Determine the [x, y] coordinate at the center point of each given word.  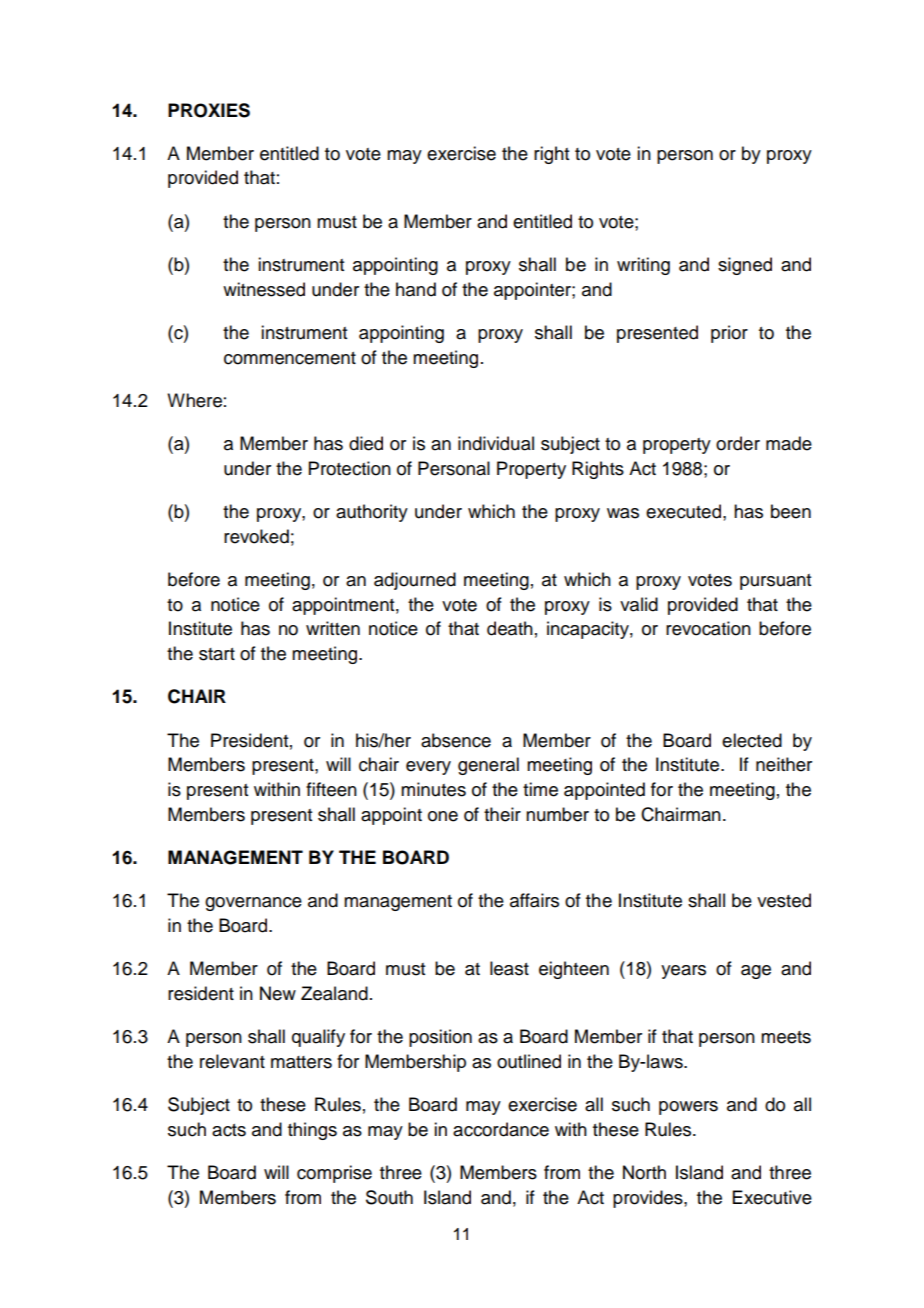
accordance [501, 1129]
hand [416, 289]
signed [745, 266]
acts [229, 1130]
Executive [772, 1197]
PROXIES [209, 110]
